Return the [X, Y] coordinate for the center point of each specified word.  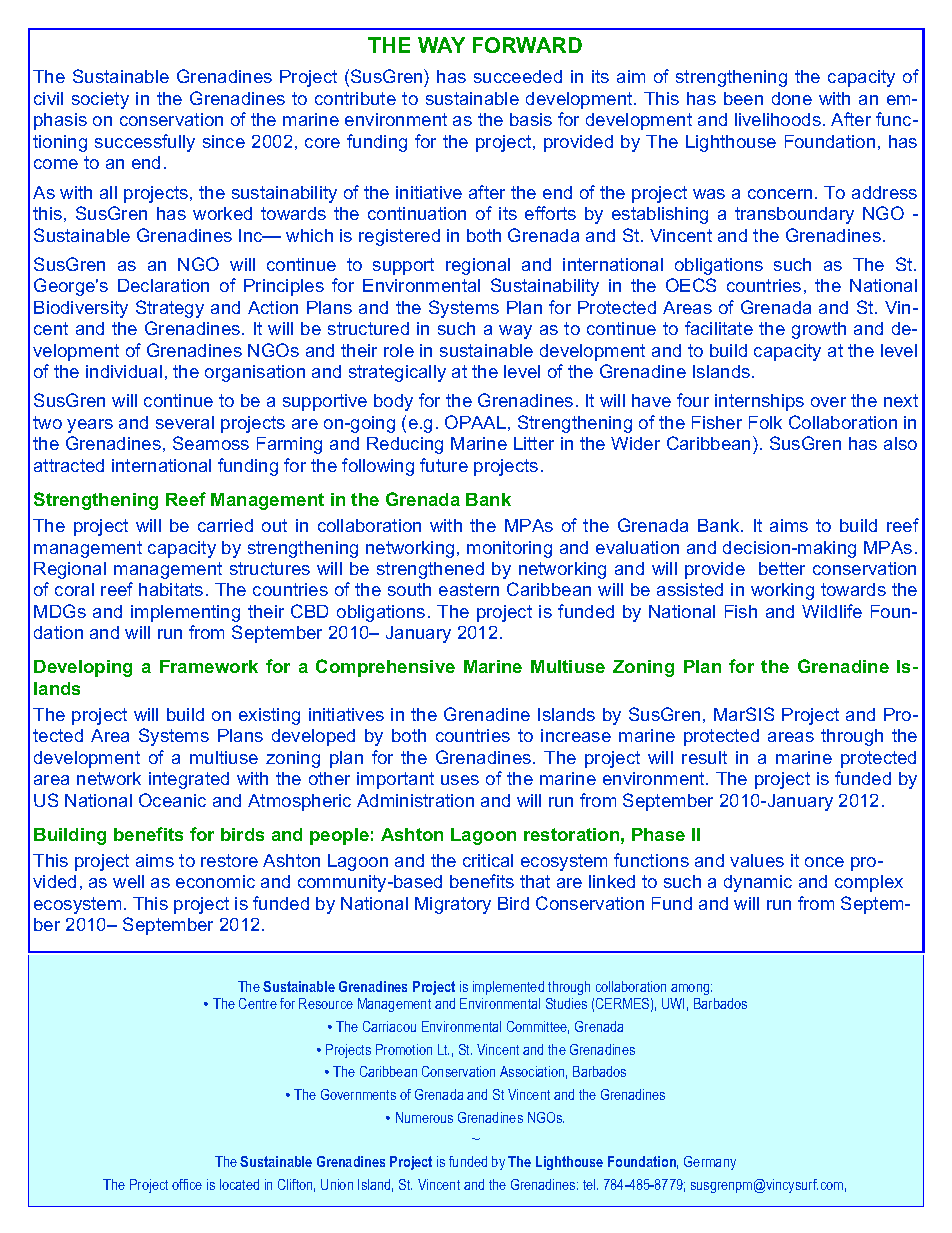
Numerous [424, 1117]
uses [460, 780]
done [792, 98]
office [187, 1184]
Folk [765, 422]
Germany [710, 1163]
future [444, 465]
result [704, 757]
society [100, 100]
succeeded [518, 76]
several [185, 422]
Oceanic [172, 800]
